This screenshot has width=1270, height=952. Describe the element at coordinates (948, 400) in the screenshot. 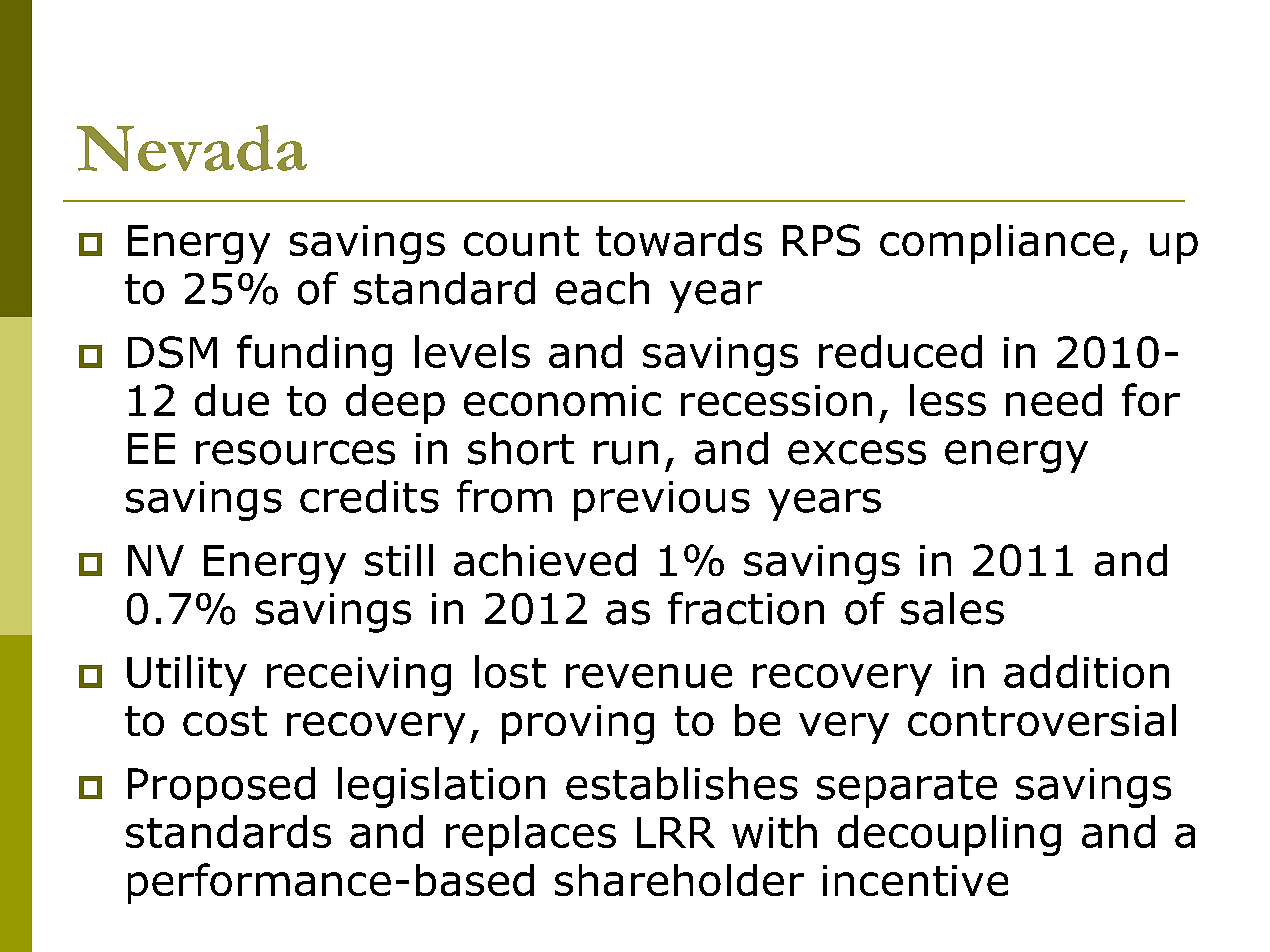

I see `less` at that location.
